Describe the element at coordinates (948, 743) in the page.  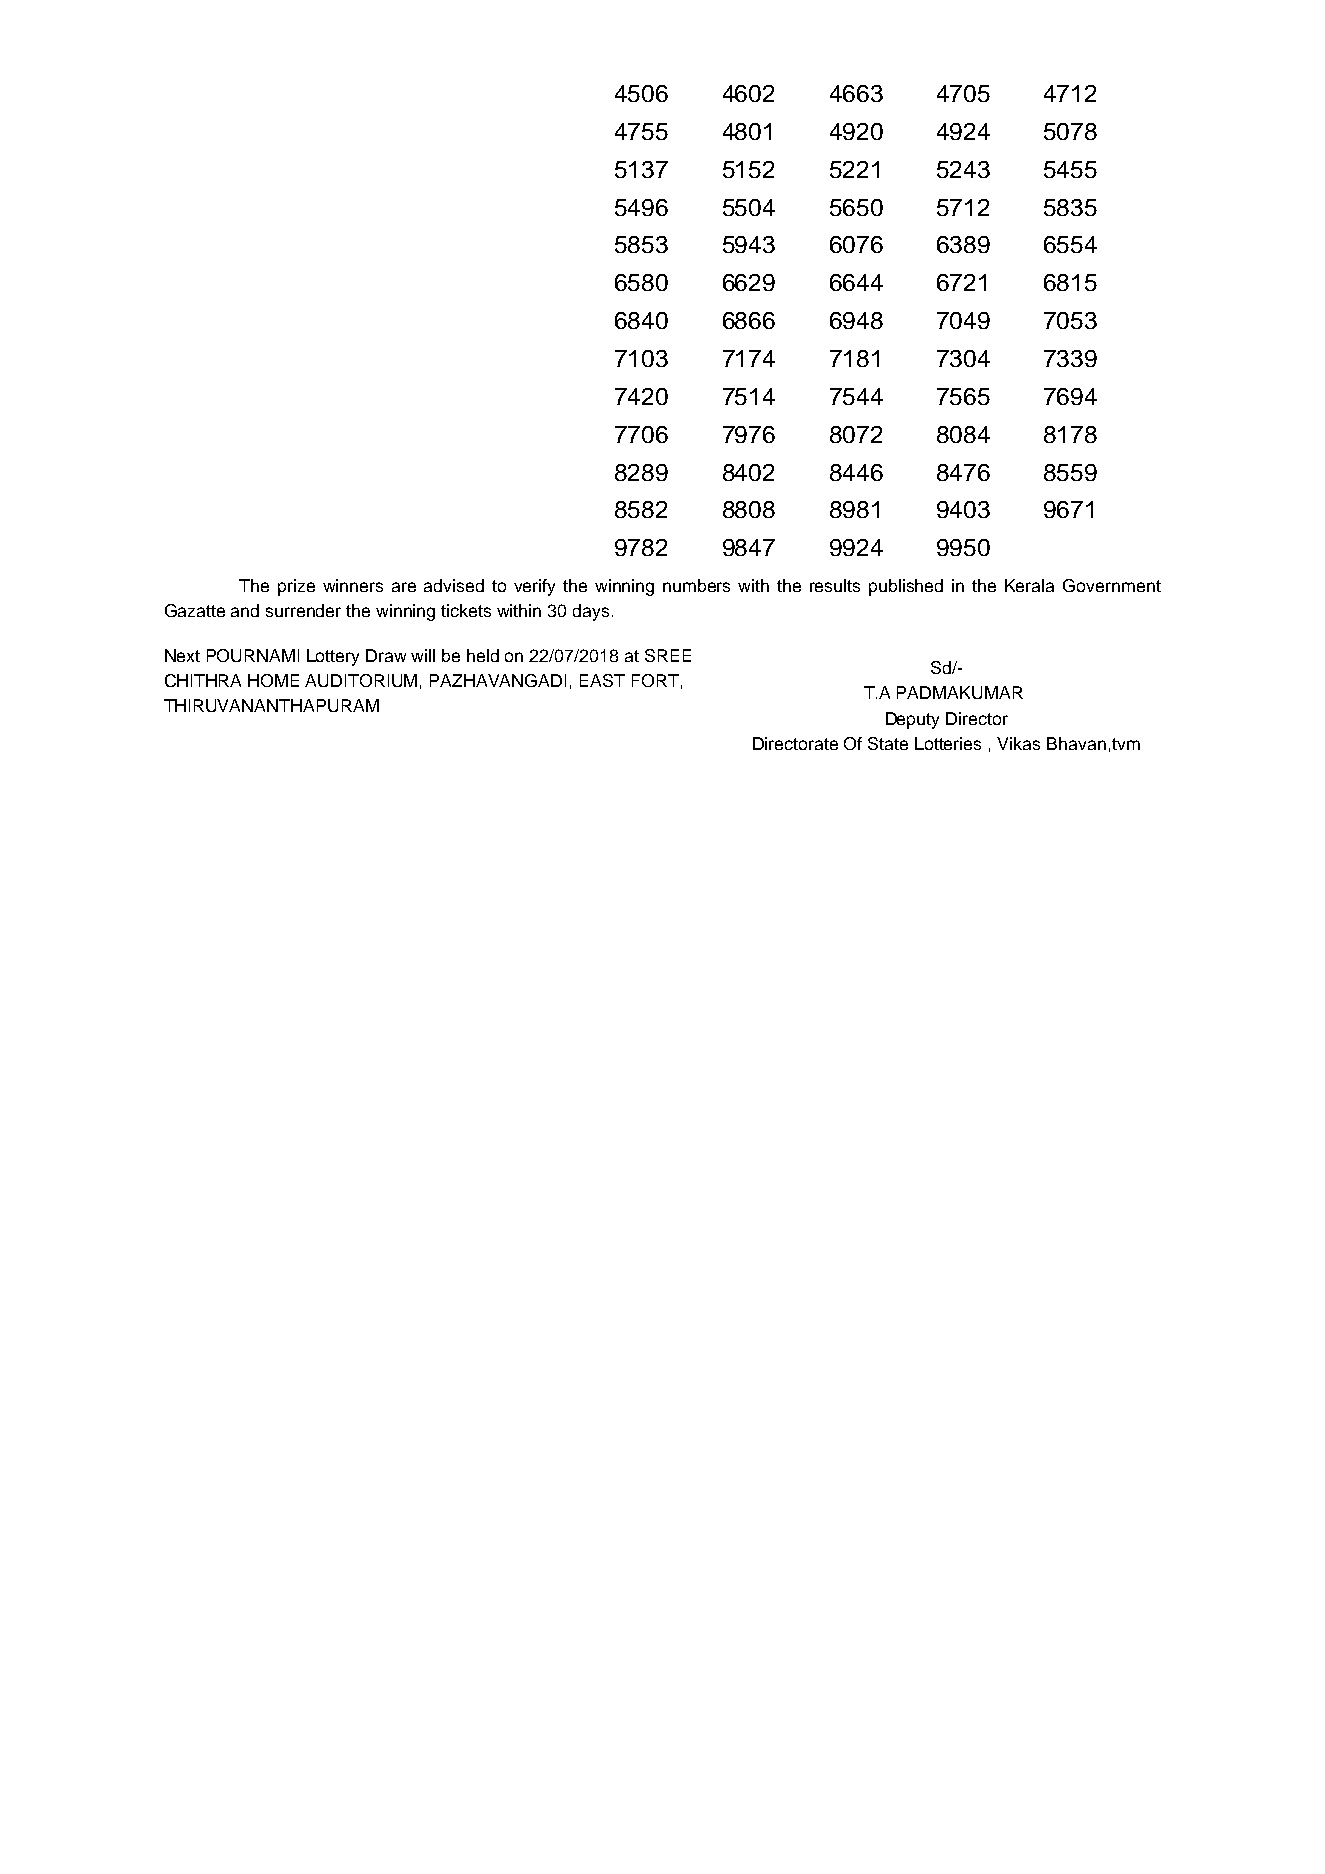
I see `Lotteries` at that location.
